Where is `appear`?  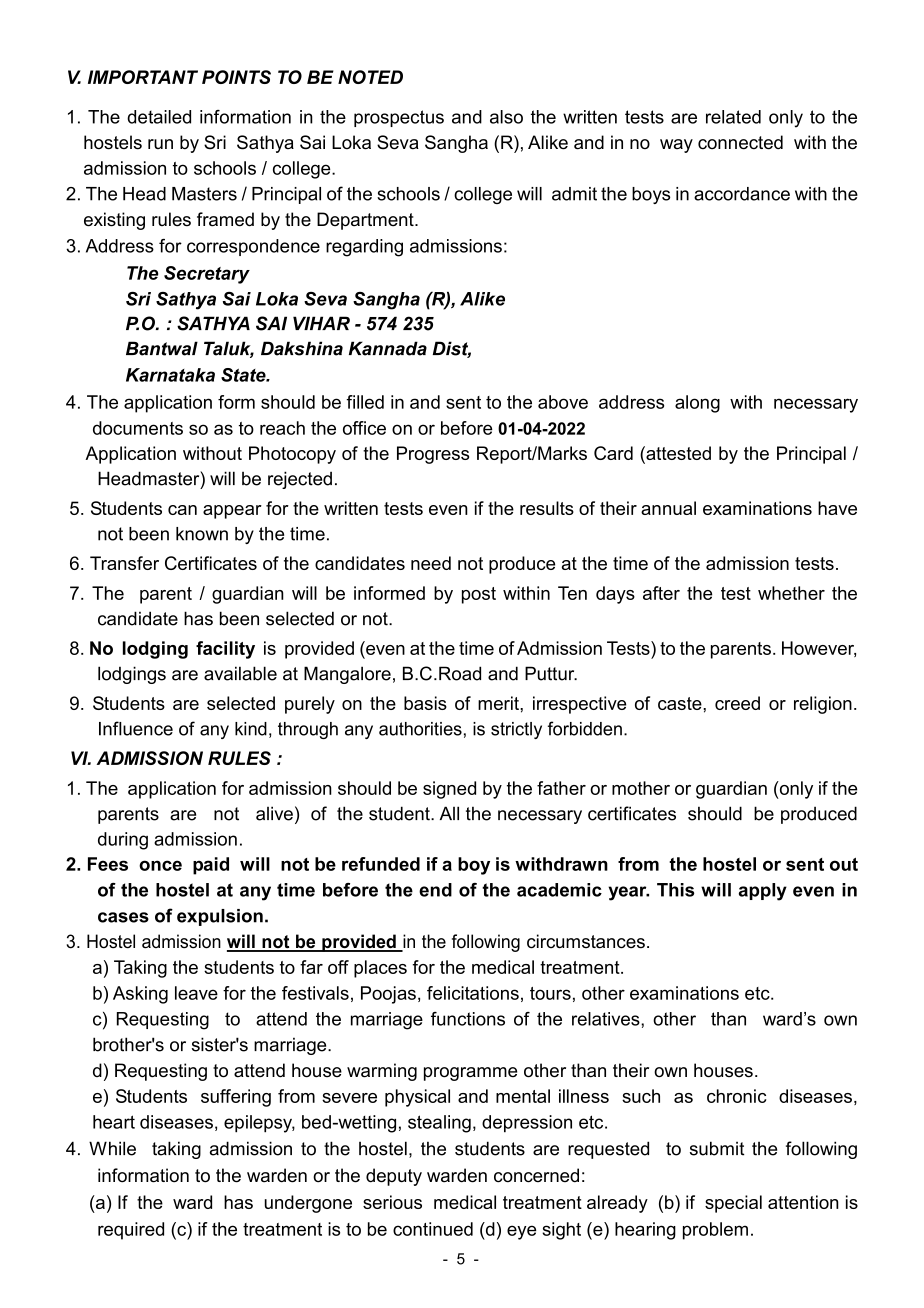 appear is located at coordinates (232, 512).
